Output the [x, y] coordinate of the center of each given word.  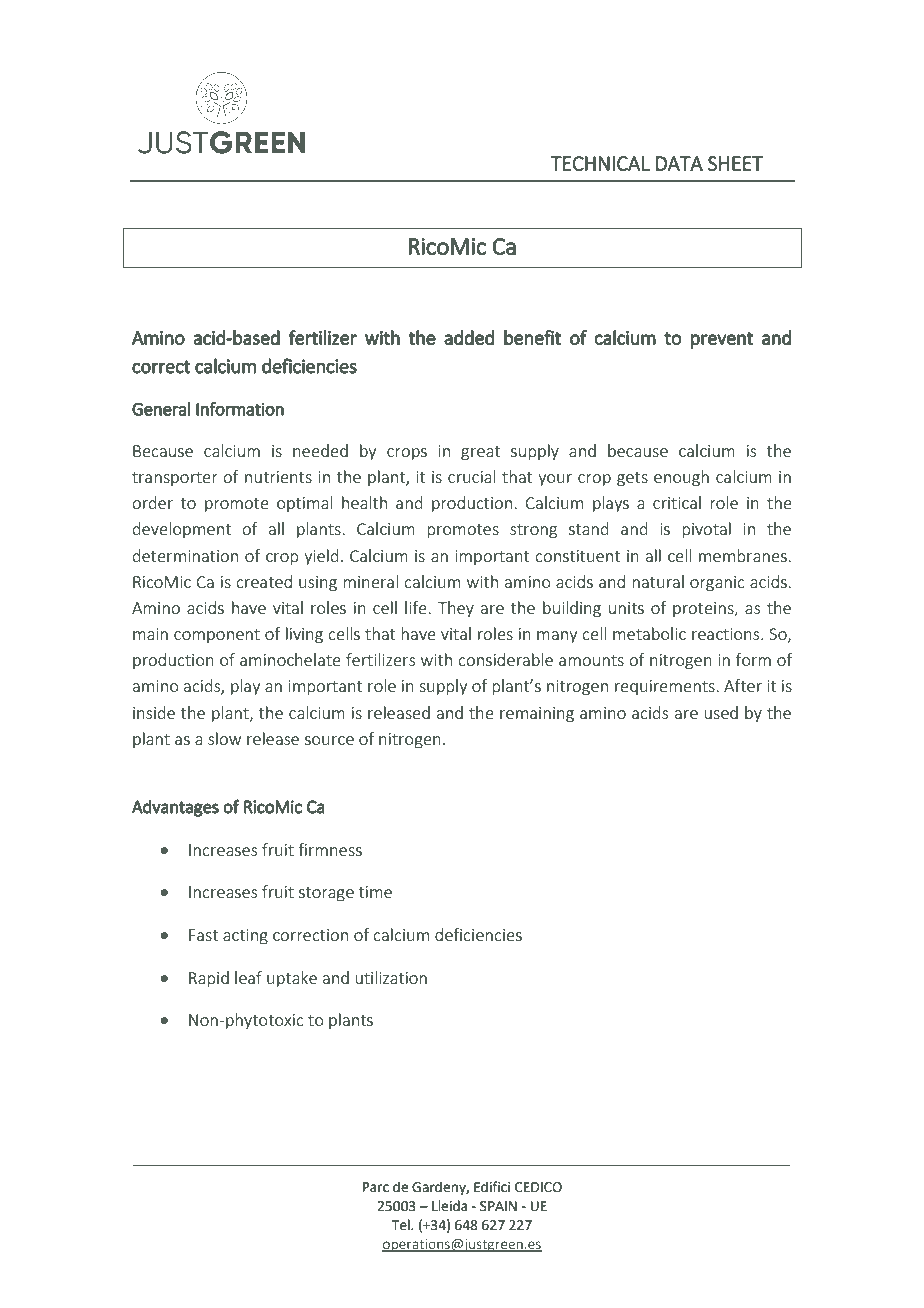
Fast [203, 935]
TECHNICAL [600, 163]
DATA [679, 163]
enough [681, 478]
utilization [391, 977]
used [721, 712]
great [480, 453]
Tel [401, 1225]
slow [224, 738]
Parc [376, 1187]
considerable [505, 659]
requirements [666, 687]
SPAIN [498, 1206]
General [161, 409]
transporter [175, 479]
